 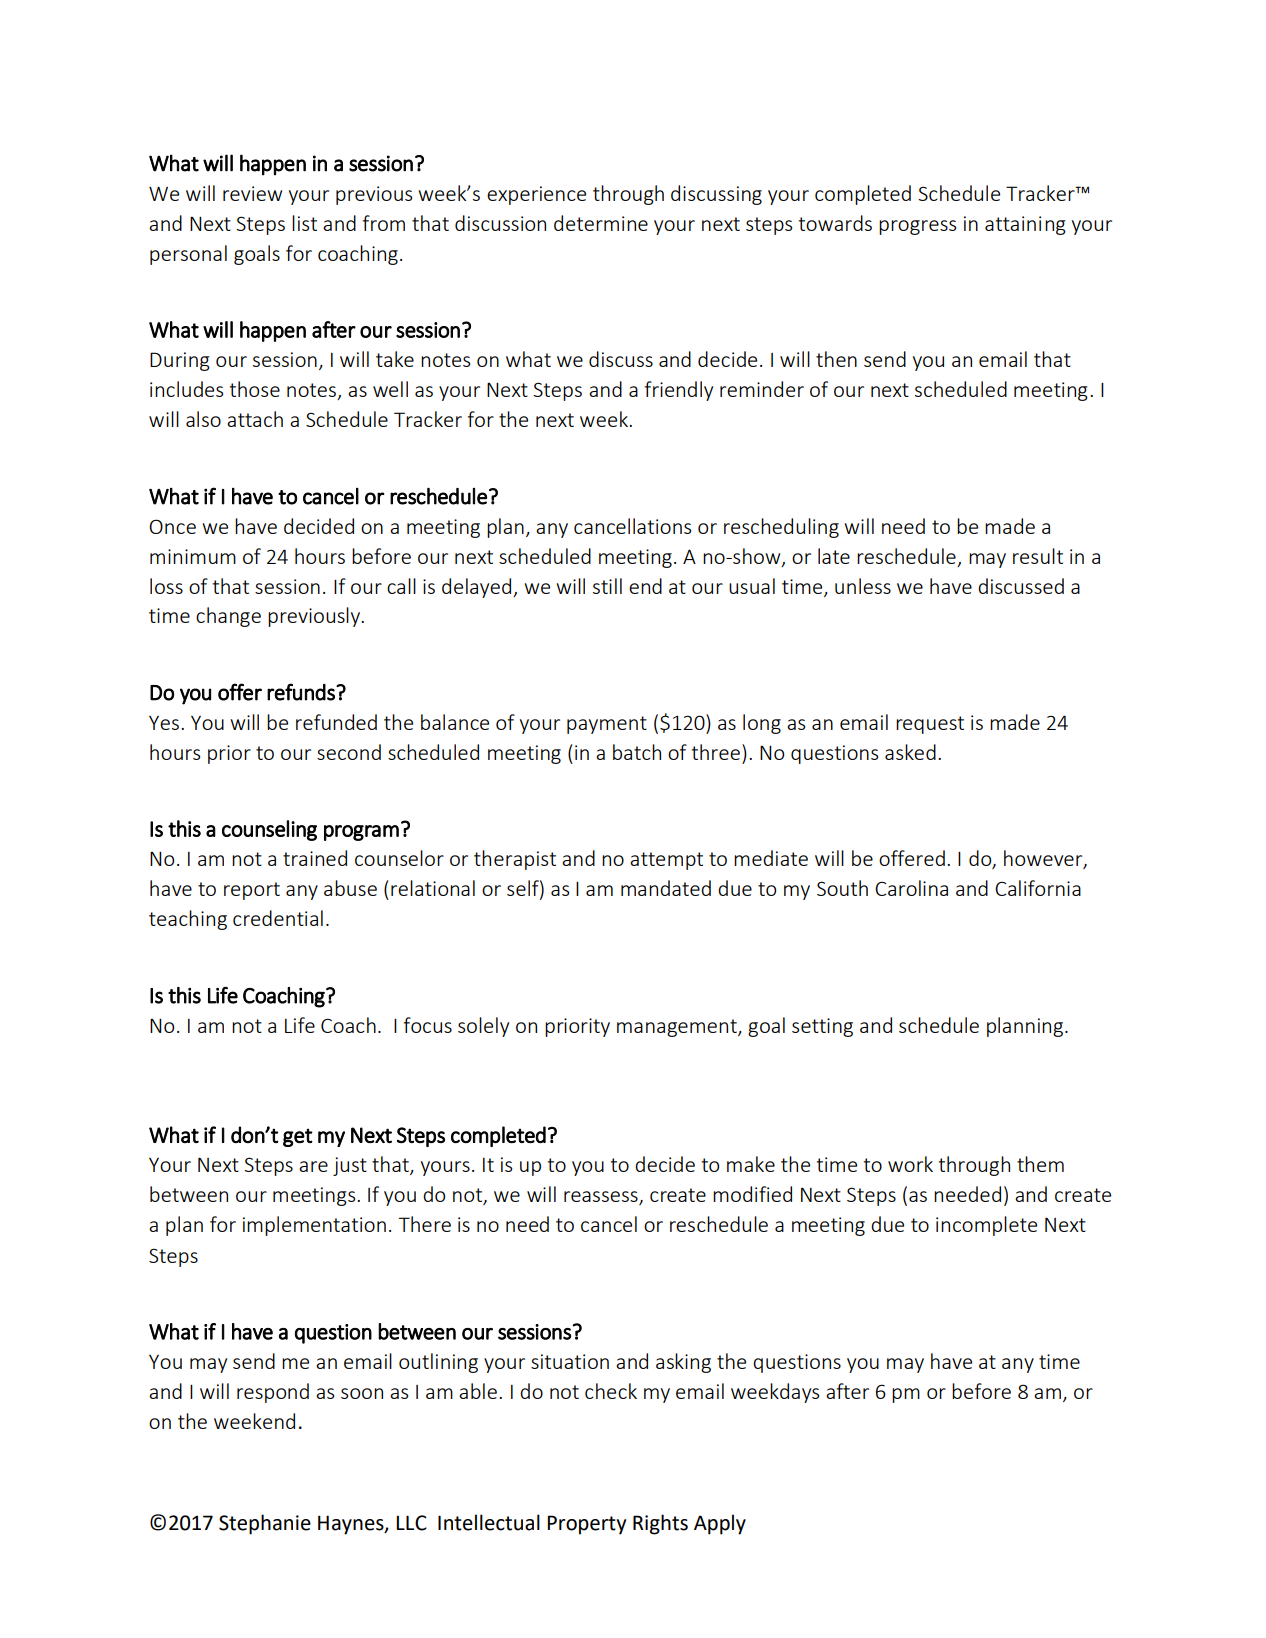 What do you see at coordinates (601, 223) in the image?
I see `determine` at bounding box center [601, 223].
